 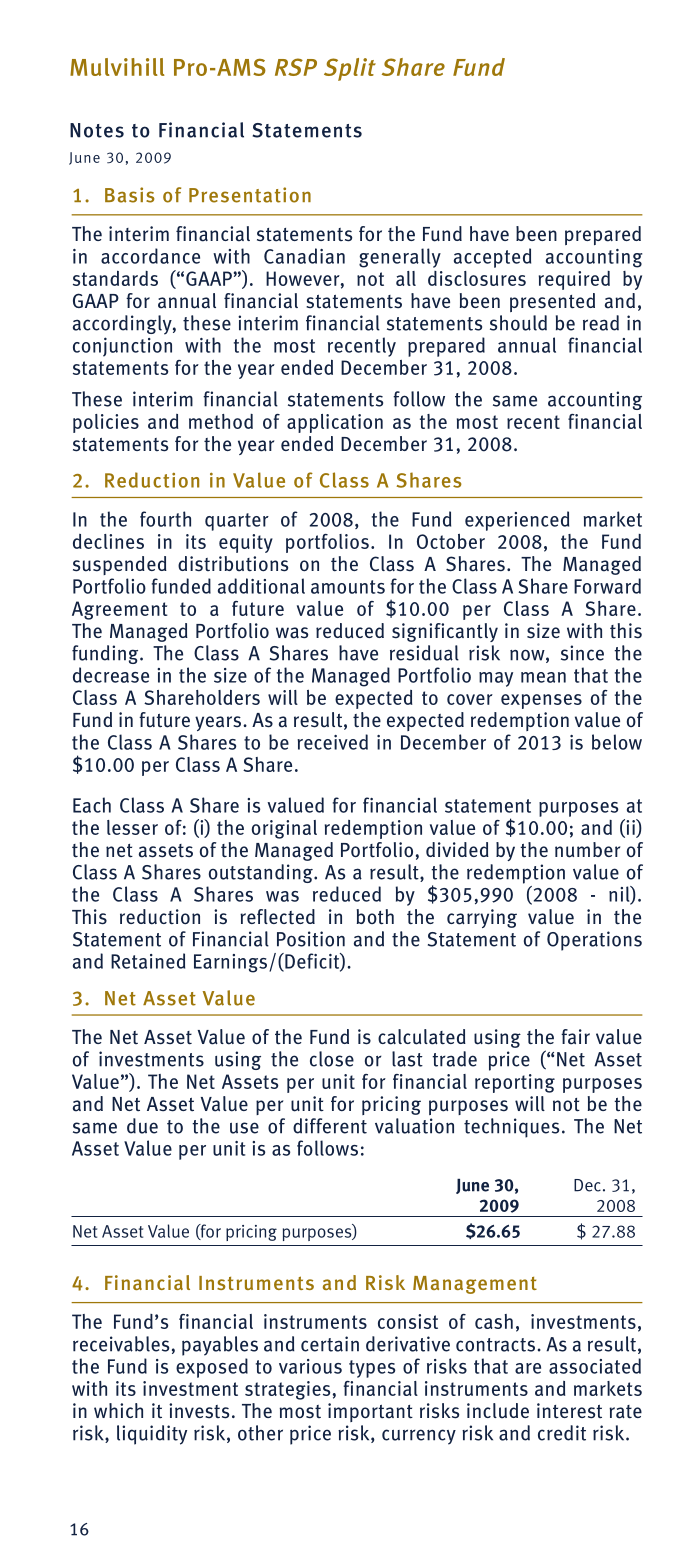 I want to click on fourth, so click(x=165, y=519).
